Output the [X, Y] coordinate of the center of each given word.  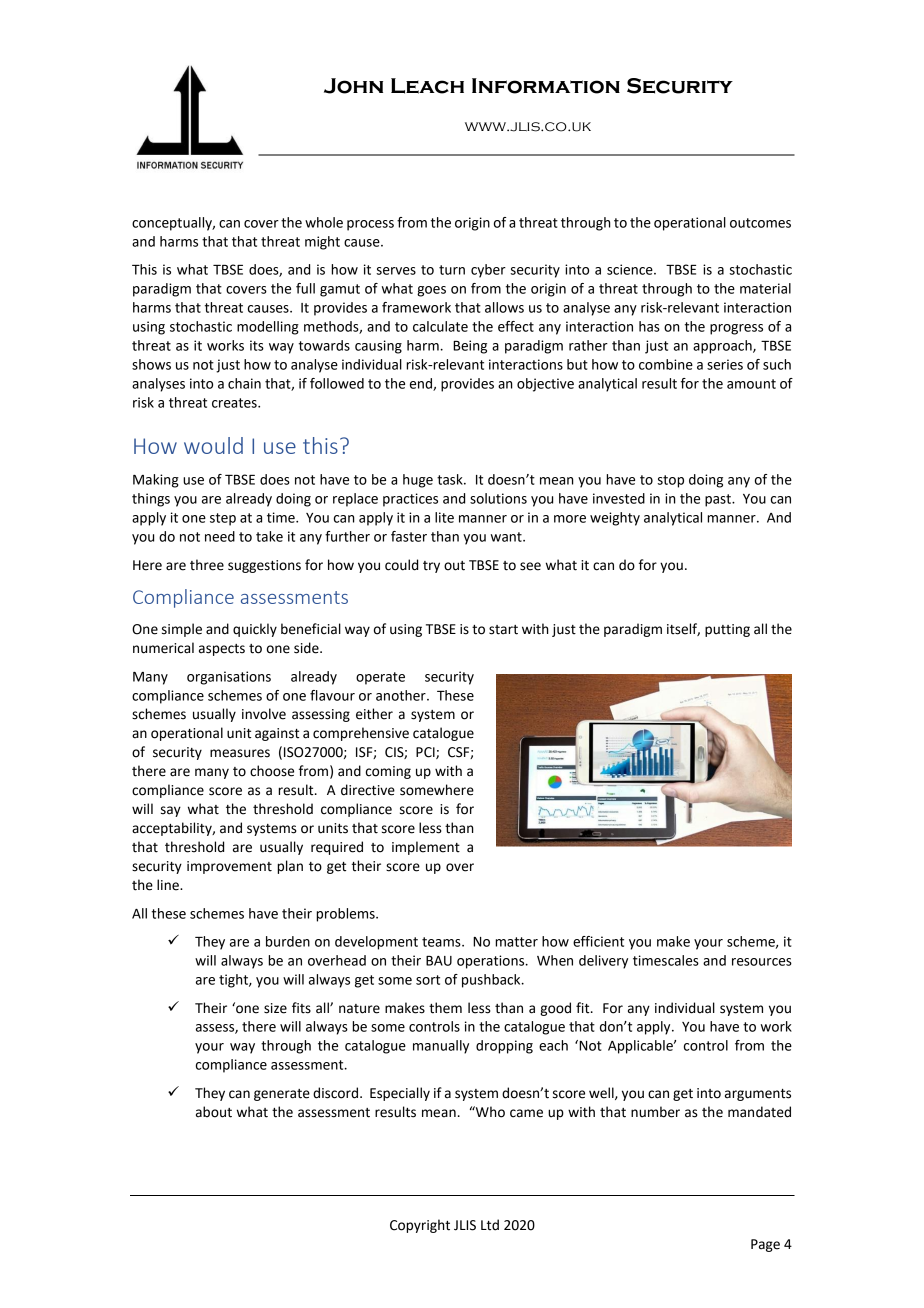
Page [765, 1245]
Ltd [490, 1225]
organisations [229, 678]
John [353, 86]
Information [546, 86]
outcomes [760, 223]
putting [727, 630]
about [214, 1112]
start [503, 630]
